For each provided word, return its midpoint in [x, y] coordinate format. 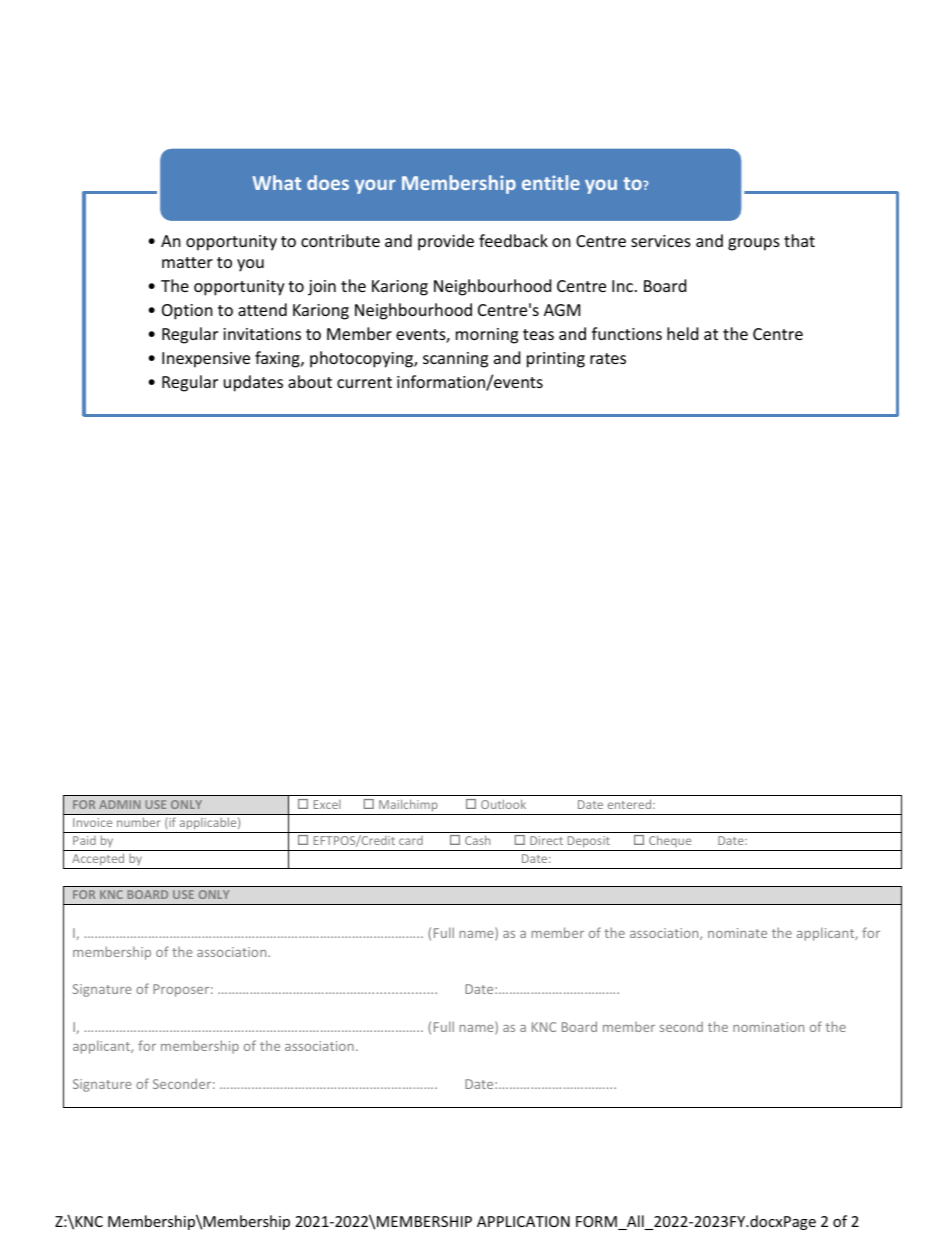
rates [608, 358]
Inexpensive [206, 360]
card [411, 840]
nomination [768, 1027]
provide [446, 242]
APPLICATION [523, 1221]
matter [187, 262]
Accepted [98, 861]
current [364, 382]
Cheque [670, 843]
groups [754, 244]
